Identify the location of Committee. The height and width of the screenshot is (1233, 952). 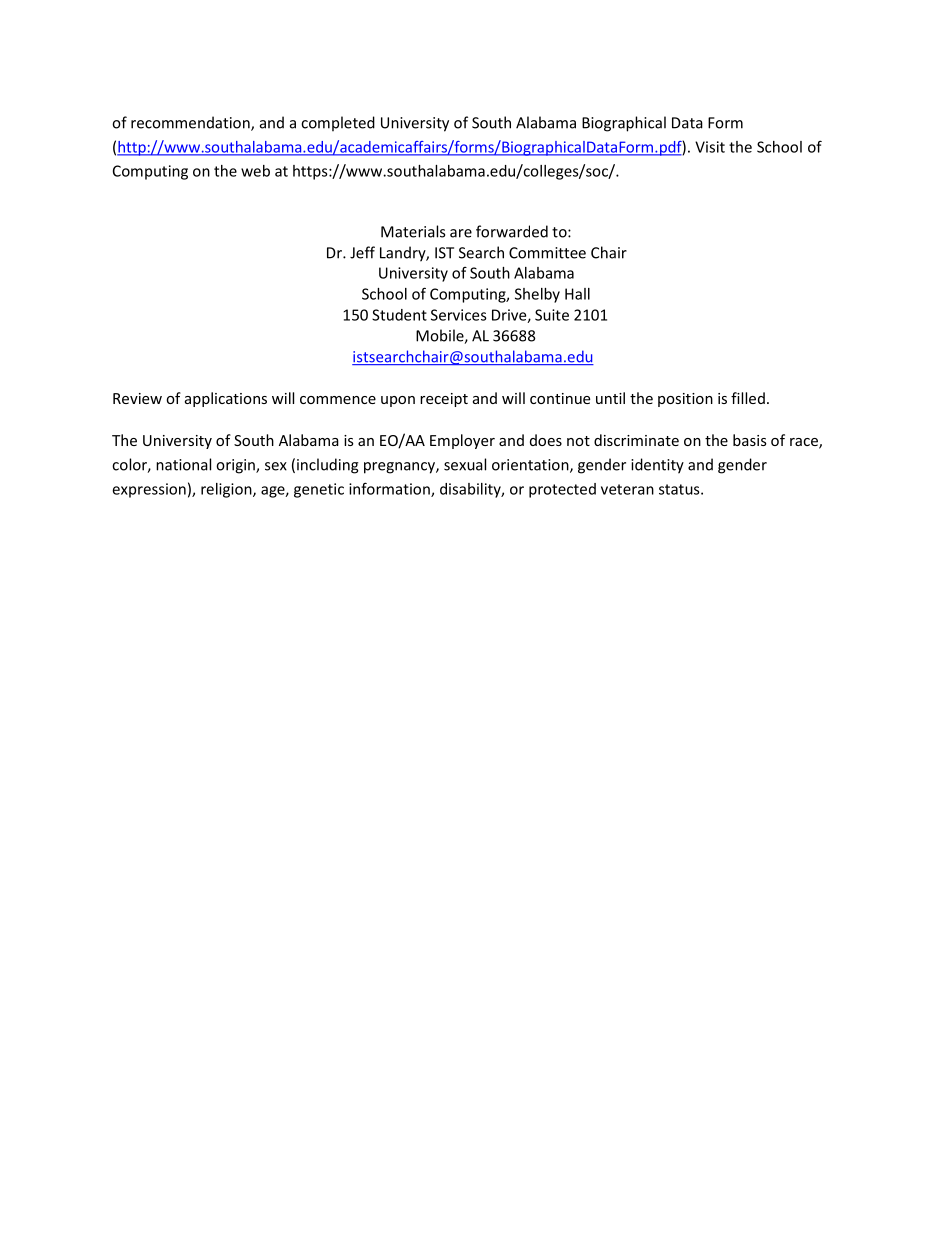
(547, 253).
